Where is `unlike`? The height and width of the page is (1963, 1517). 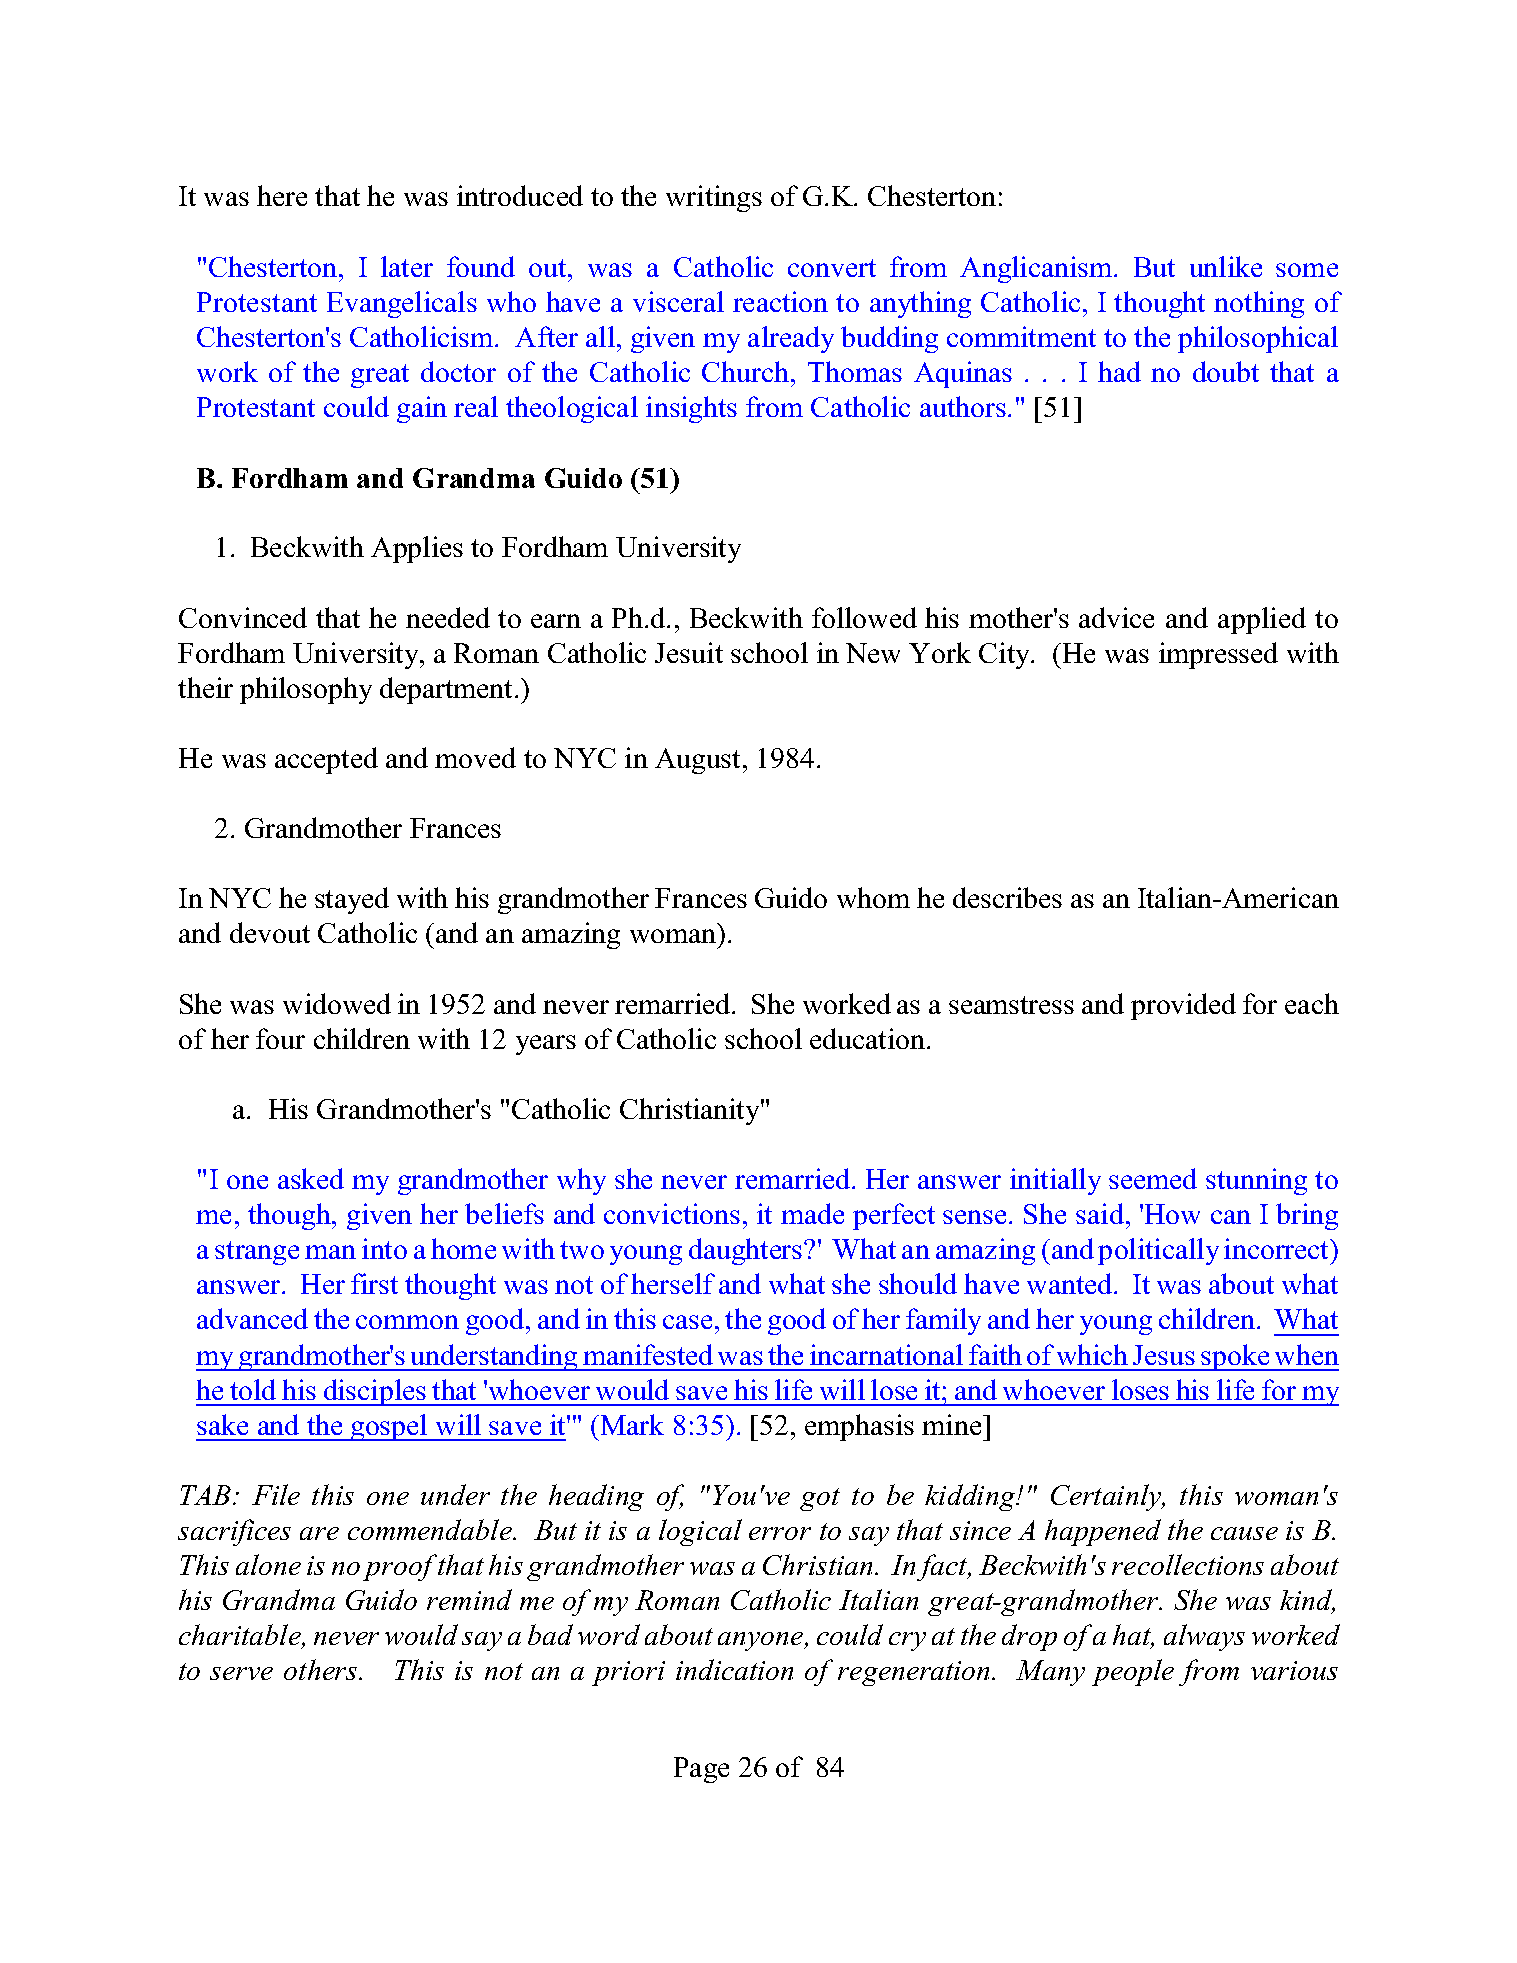 unlike is located at coordinates (1226, 266).
